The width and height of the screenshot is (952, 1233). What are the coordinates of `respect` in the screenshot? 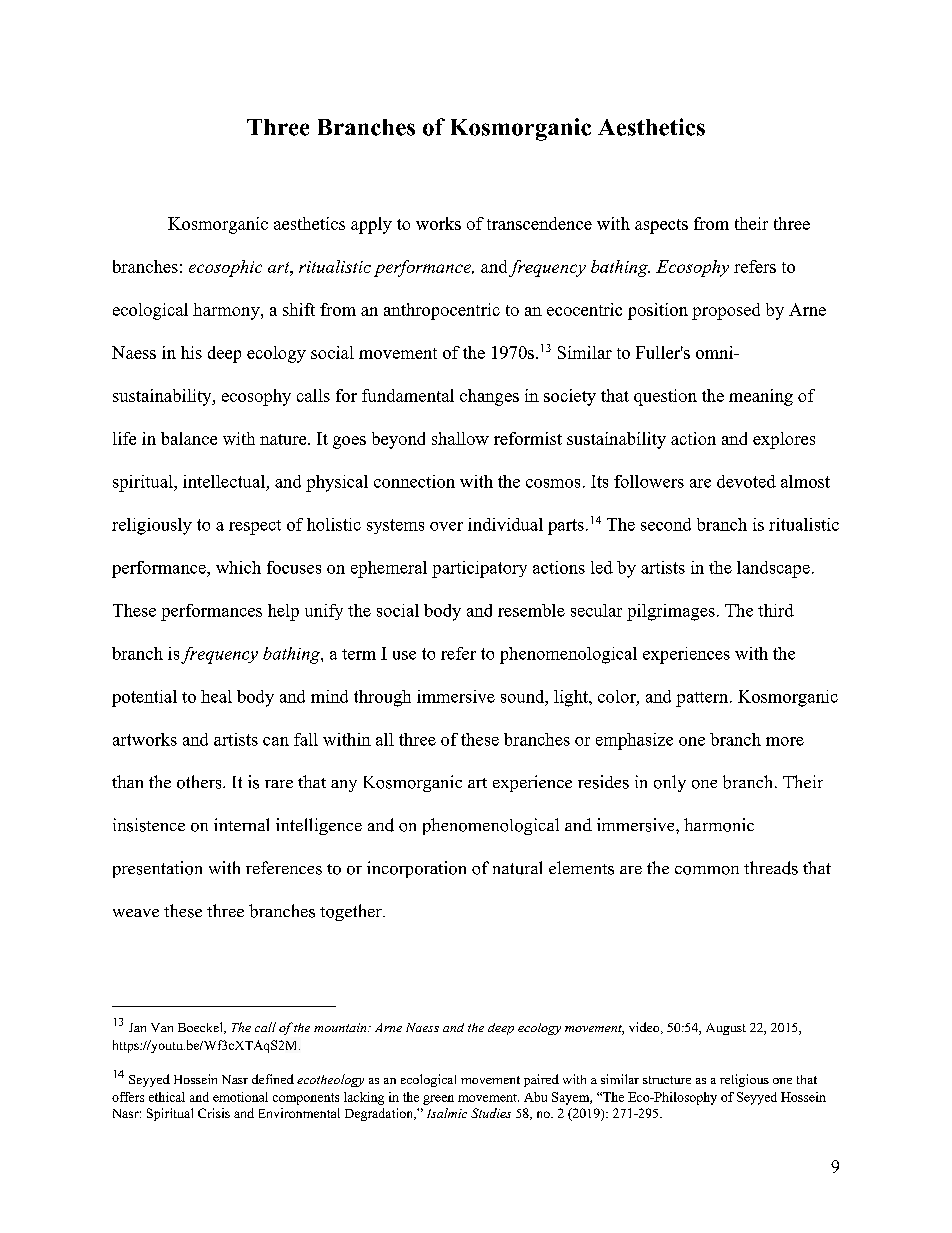 It's located at (255, 527).
